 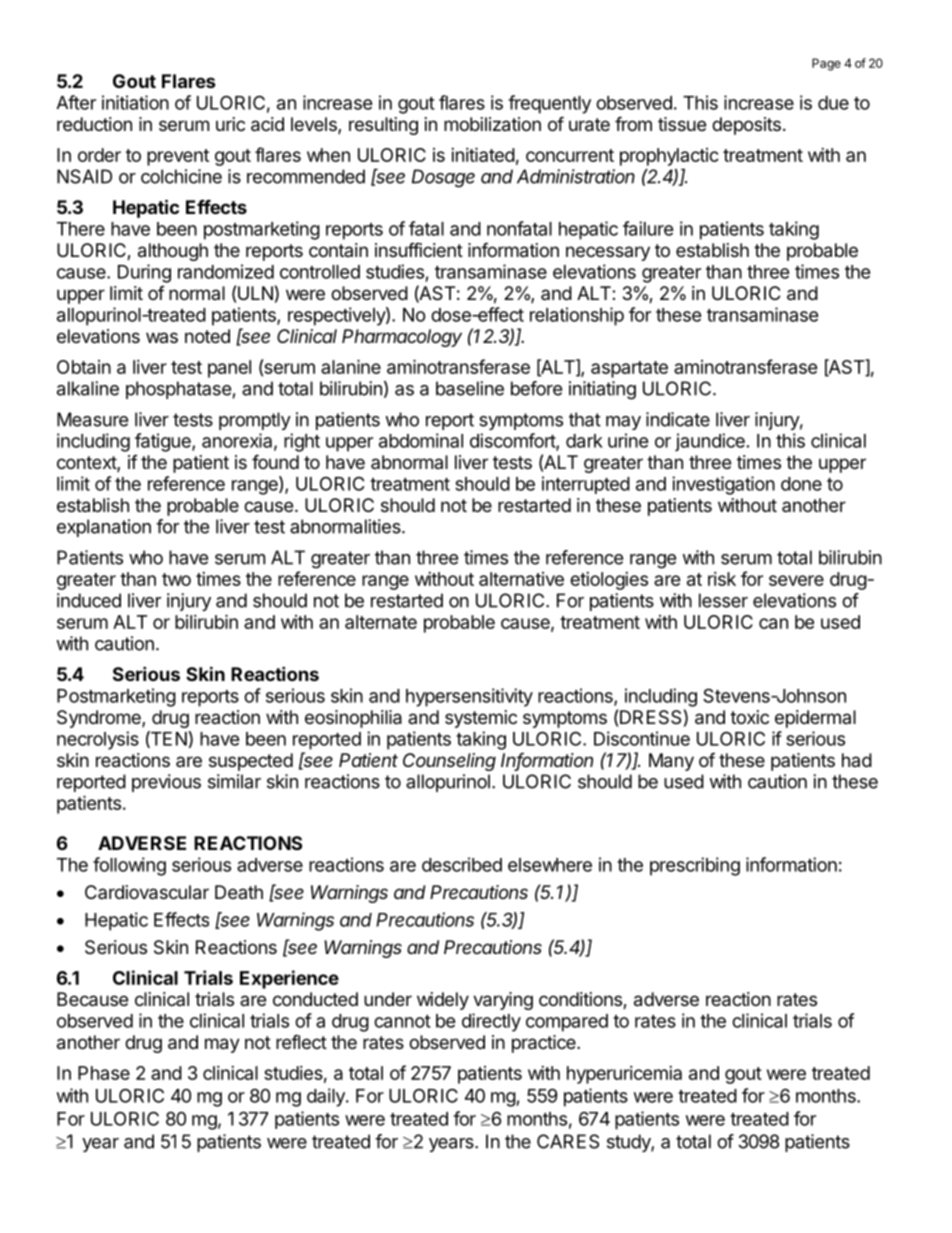 What do you see at coordinates (567, 1023) in the image?
I see `compared` at bounding box center [567, 1023].
